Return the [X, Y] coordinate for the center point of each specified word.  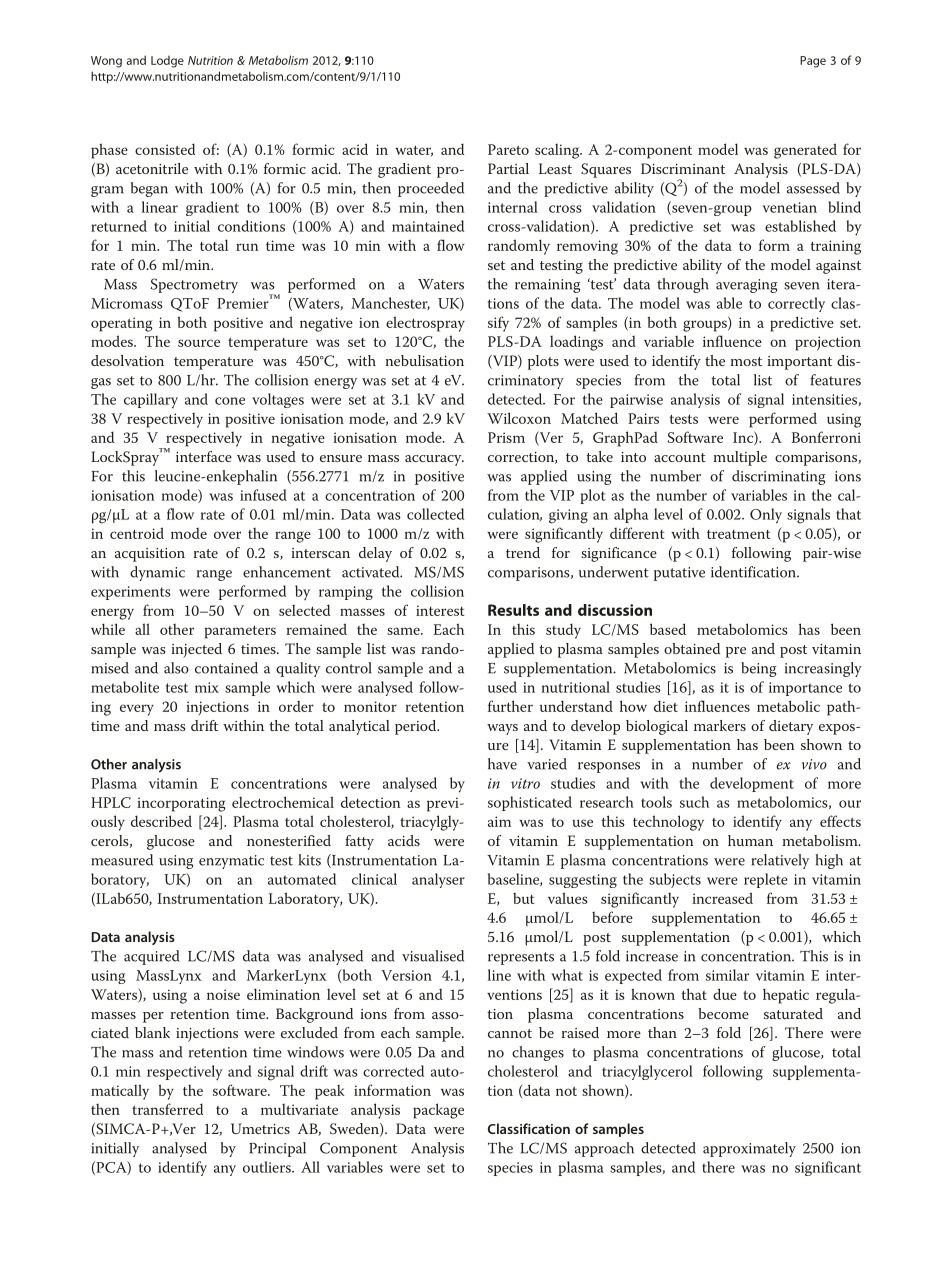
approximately [749, 1149]
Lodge [167, 62]
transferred [167, 1109]
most [746, 361]
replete [766, 880]
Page [813, 62]
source [199, 343]
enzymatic [231, 862]
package [438, 1111]
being [758, 669]
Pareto [508, 149]
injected [196, 650]
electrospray [425, 324]
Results [513, 610]
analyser [438, 880]
